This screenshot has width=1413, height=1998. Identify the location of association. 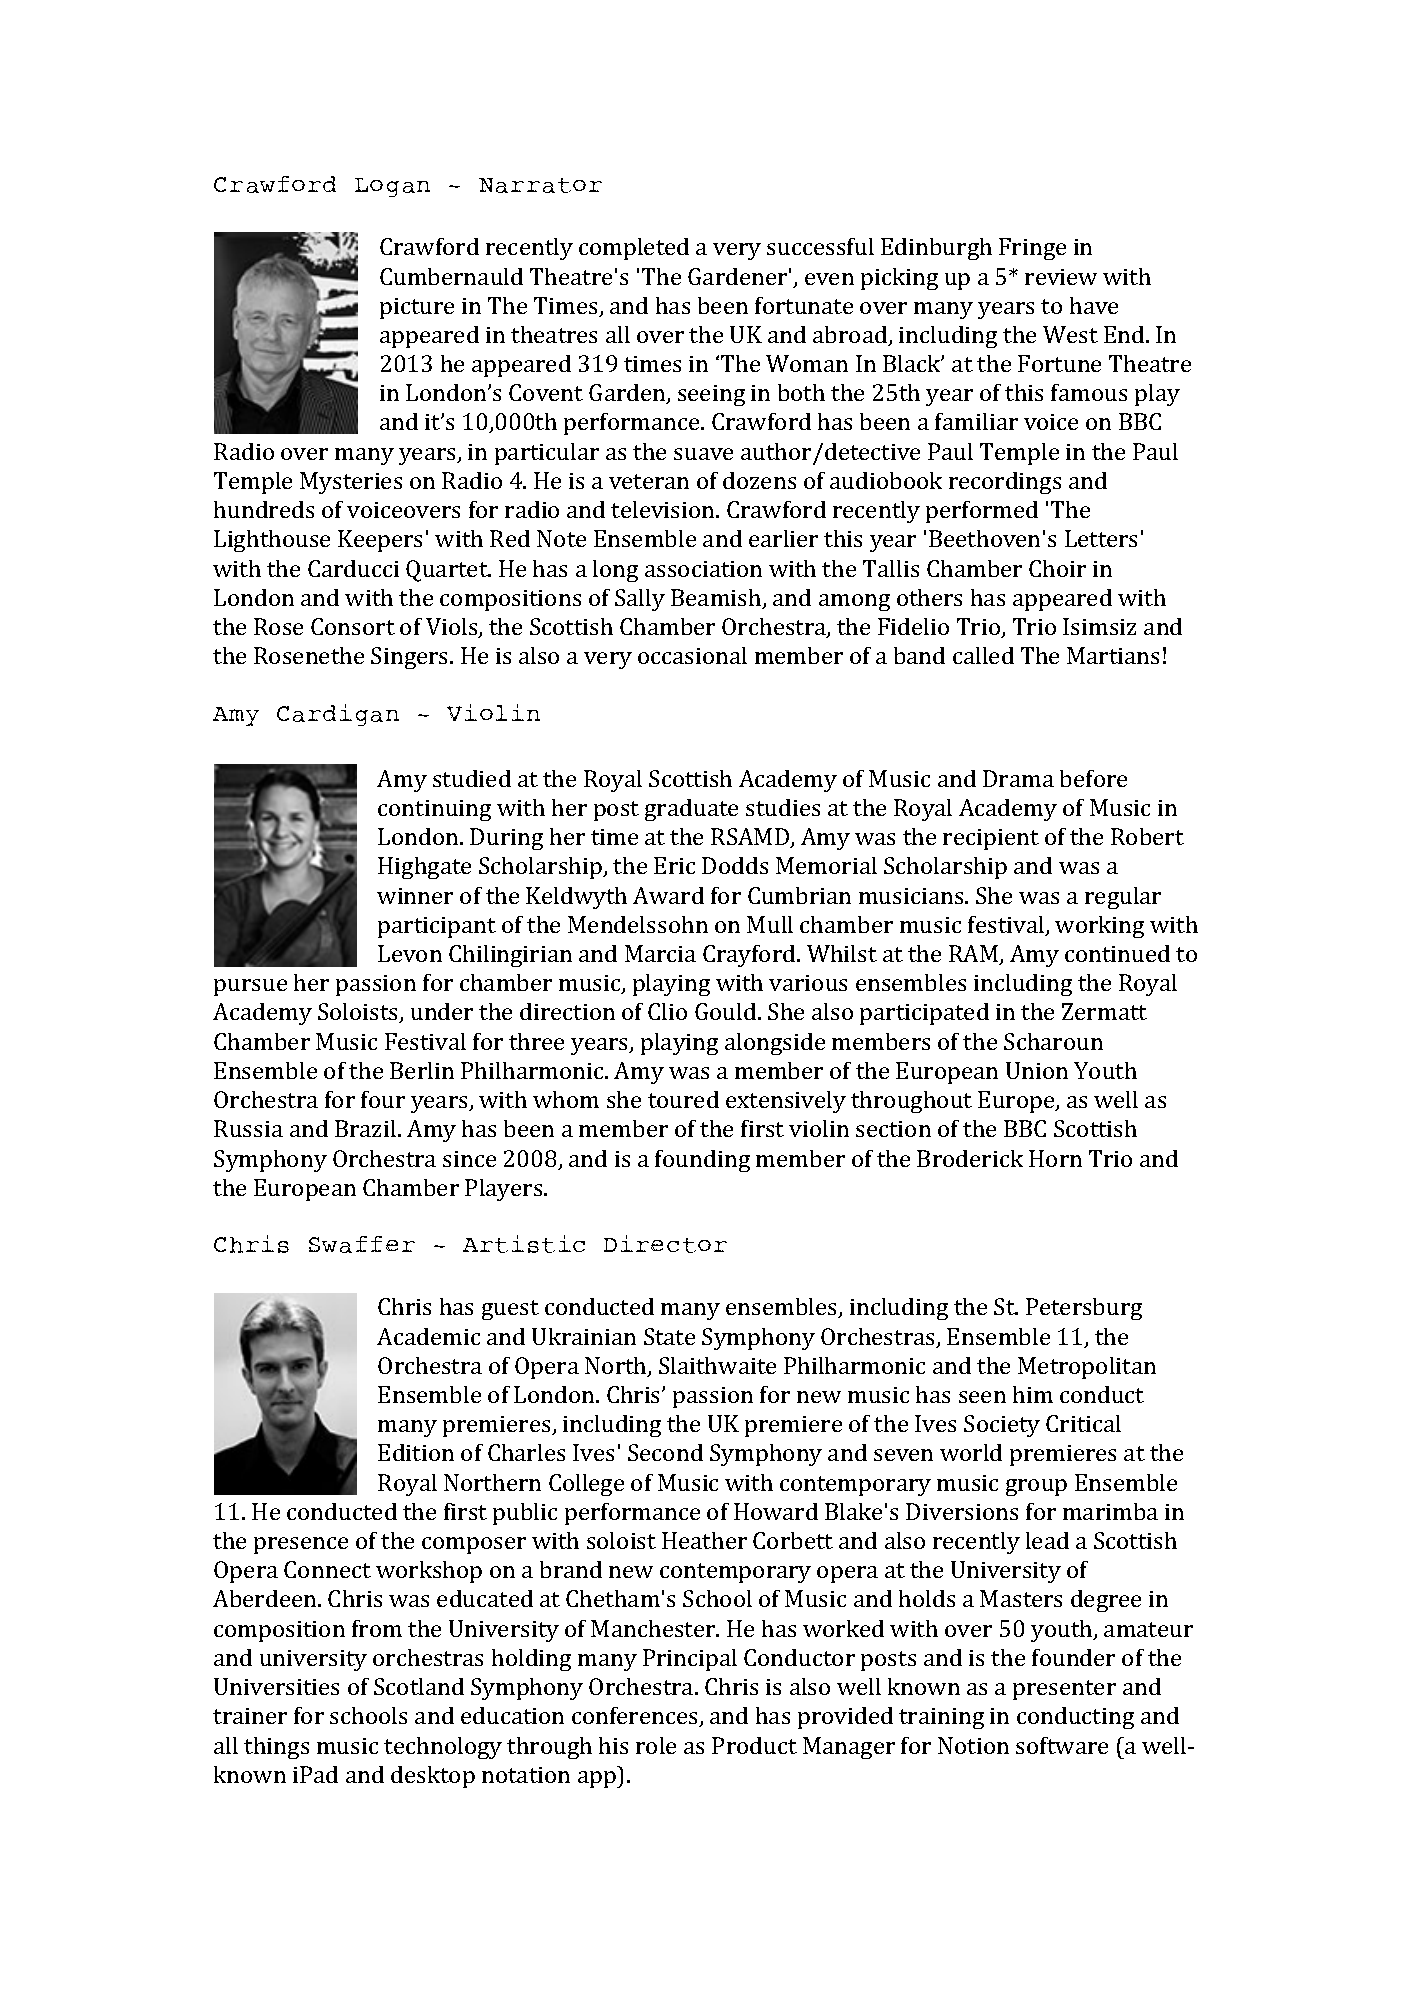
(703, 569).
